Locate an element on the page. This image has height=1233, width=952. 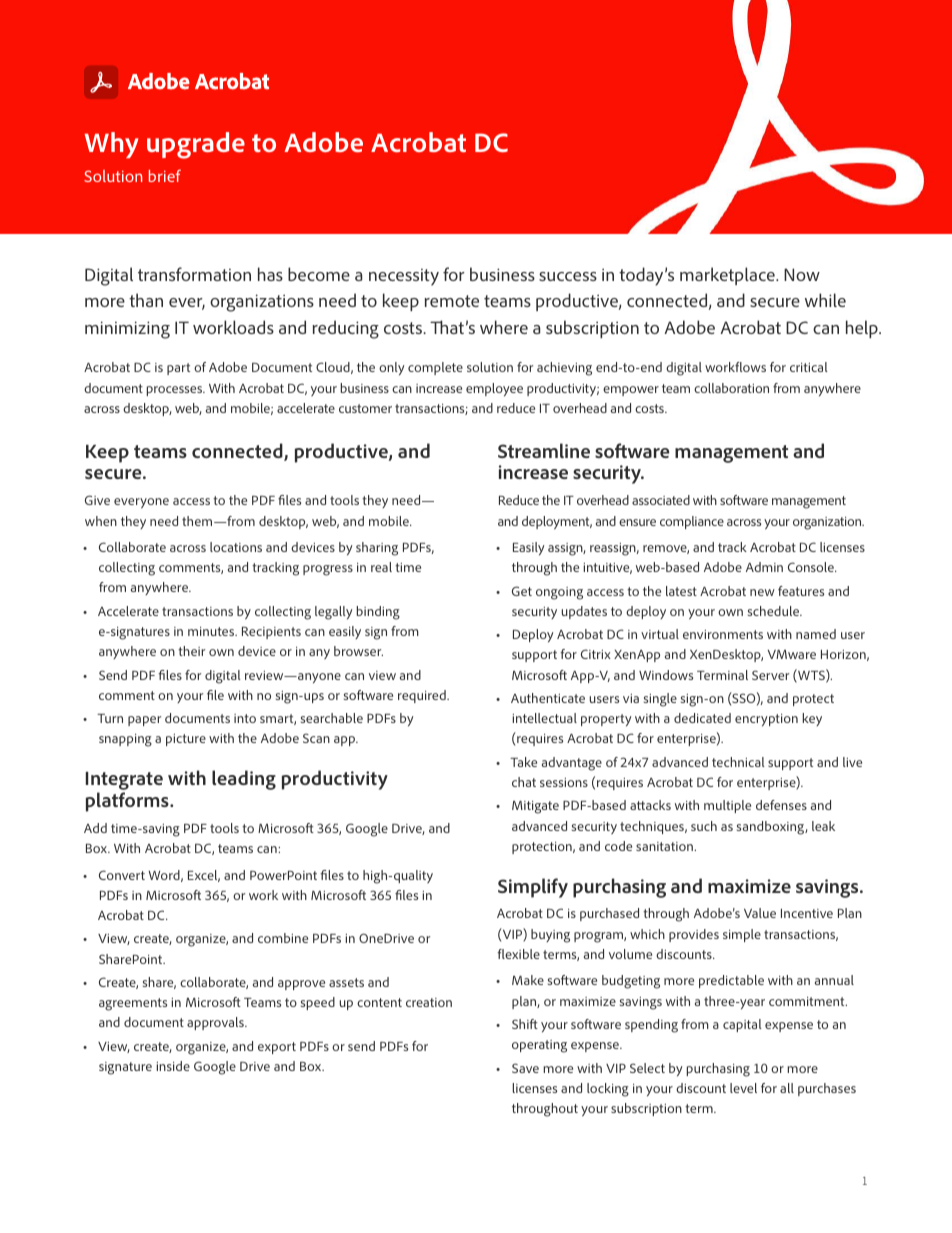
necessity is located at coordinates (404, 277).
